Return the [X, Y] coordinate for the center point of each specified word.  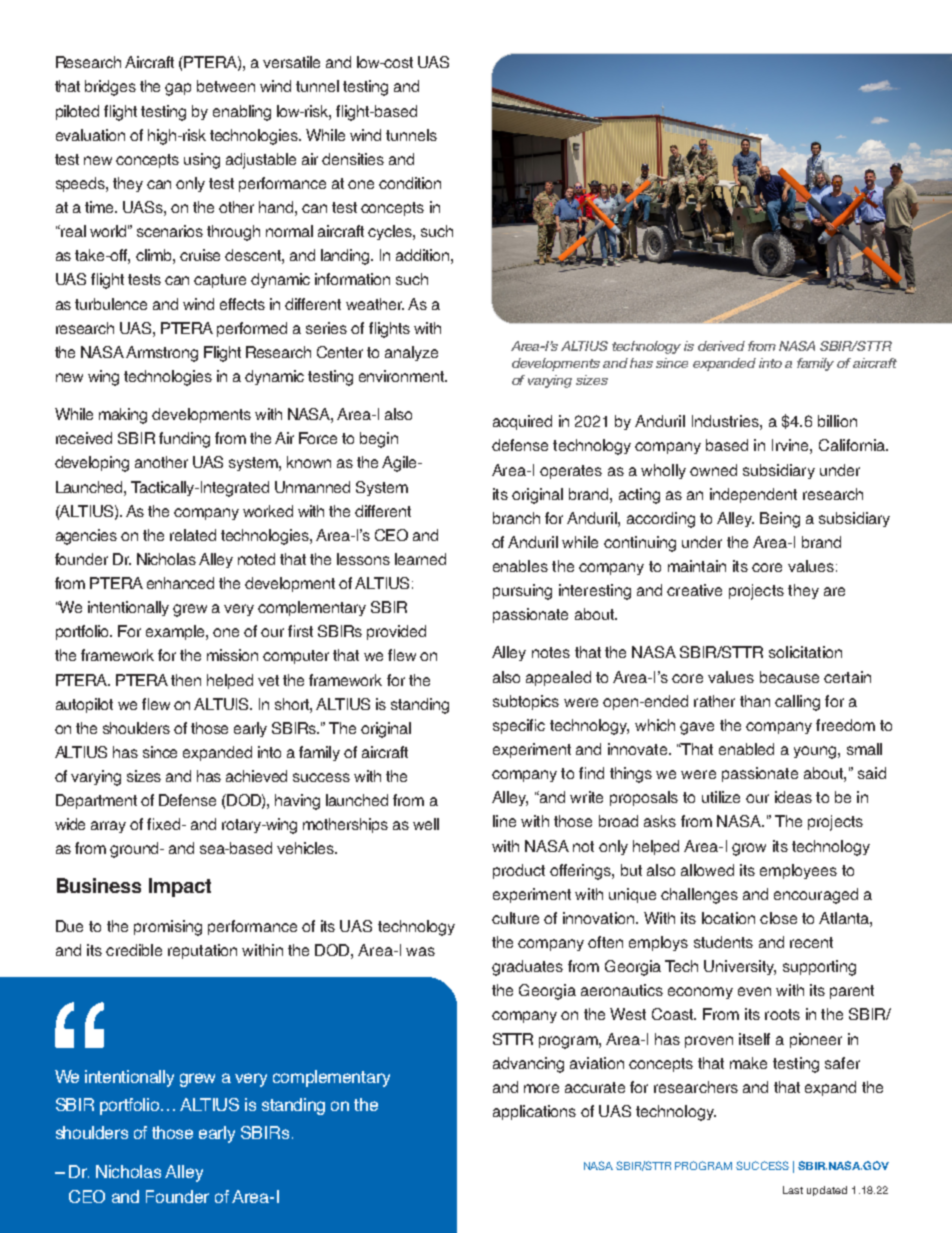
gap [178, 89]
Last [793, 1190]
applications [534, 1112]
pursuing [522, 592]
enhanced [180, 583]
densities [353, 159]
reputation [202, 951]
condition [410, 183]
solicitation [805, 652]
